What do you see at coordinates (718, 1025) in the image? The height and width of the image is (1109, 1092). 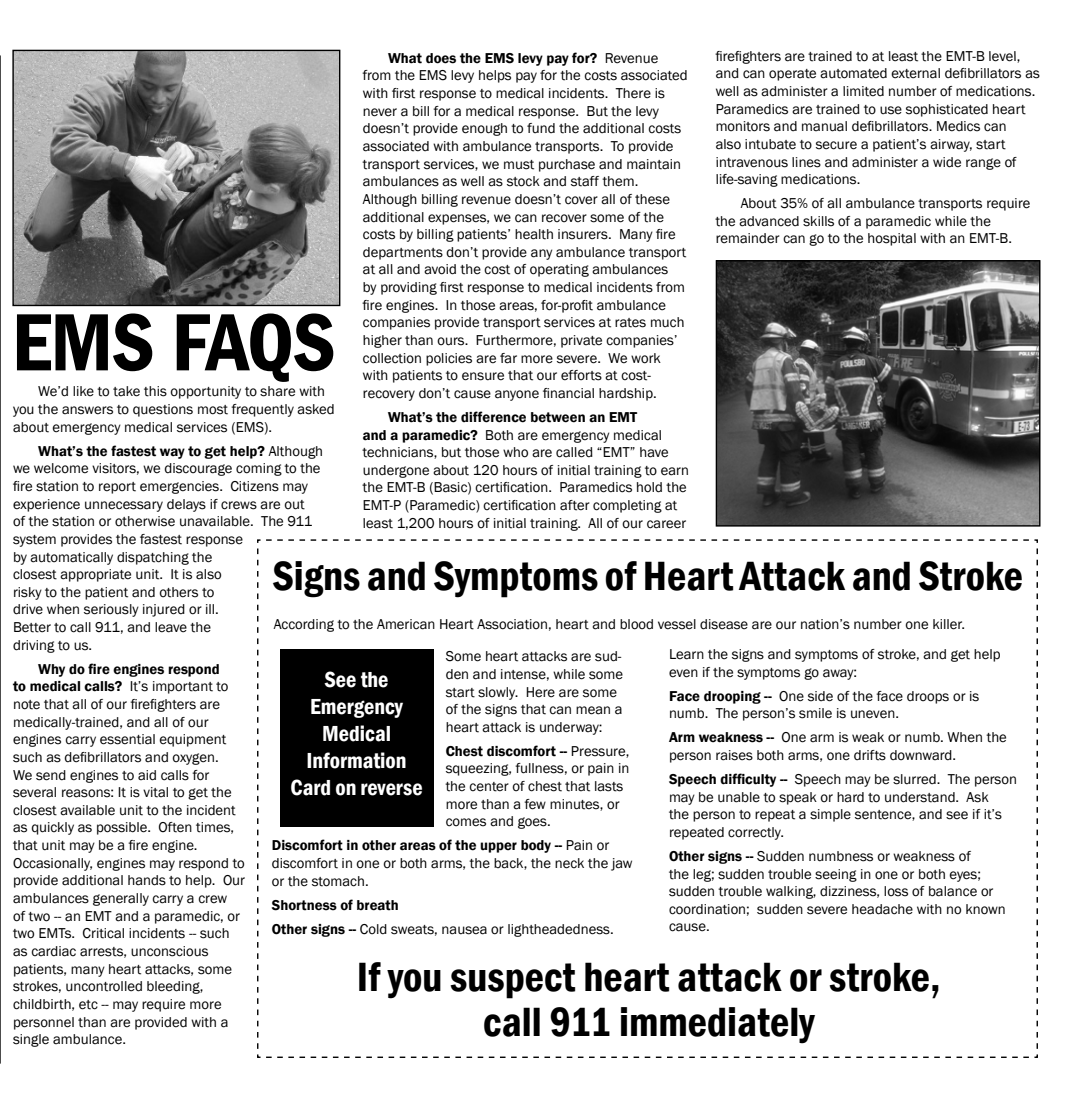 I see `immediately` at bounding box center [718, 1025].
